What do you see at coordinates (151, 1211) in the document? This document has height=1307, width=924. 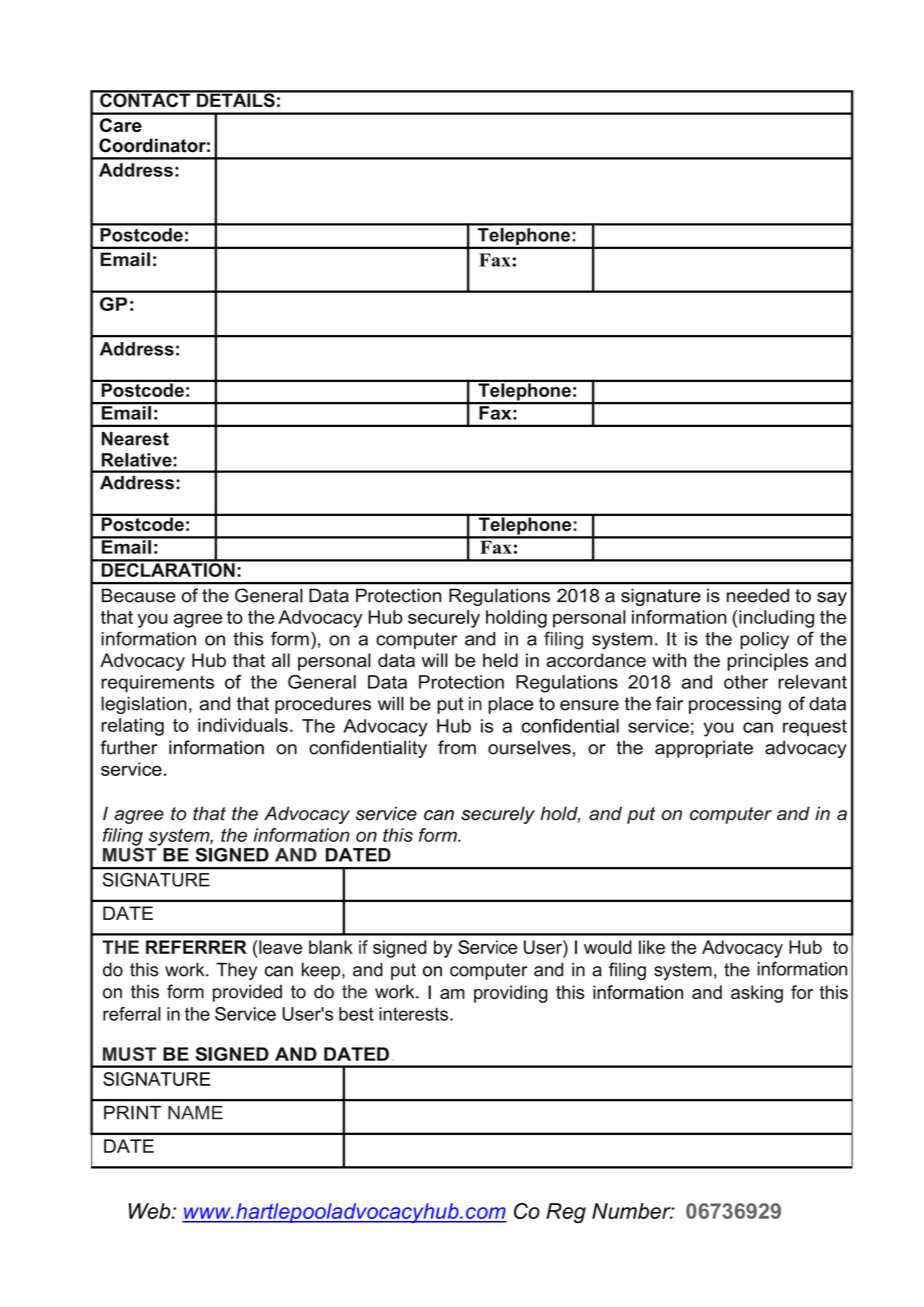 I see `Web` at bounding box center [151, 1211].
